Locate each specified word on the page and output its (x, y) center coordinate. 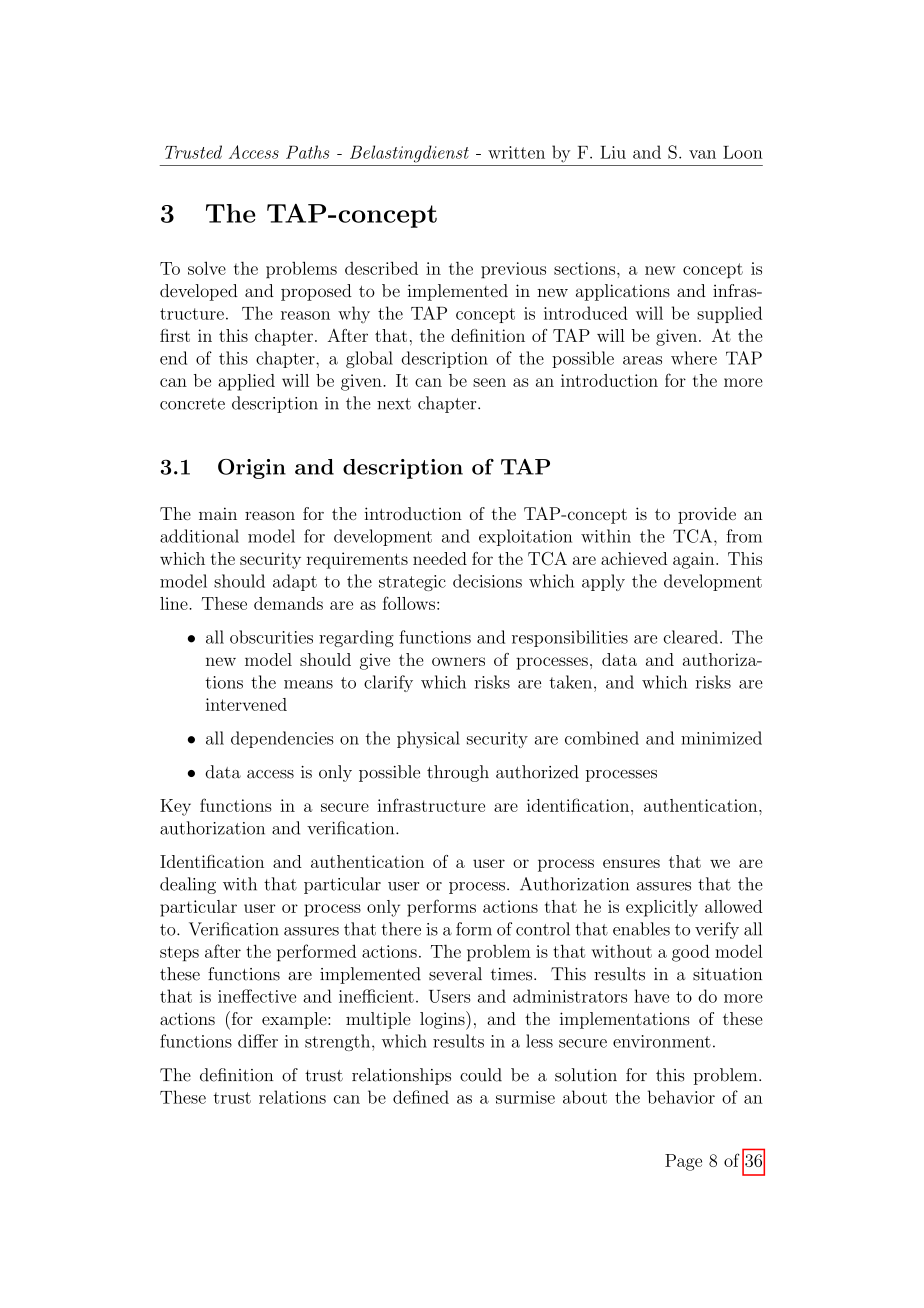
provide (707, 515)
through (458, 773)
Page (683, 1162)
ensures (631, 863)
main (218, 513)
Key (175, 807)
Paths (307, 152)
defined (421, 1097)
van (702, 154)
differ (258, 1041)
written (516, 152)
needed (440, 558)
